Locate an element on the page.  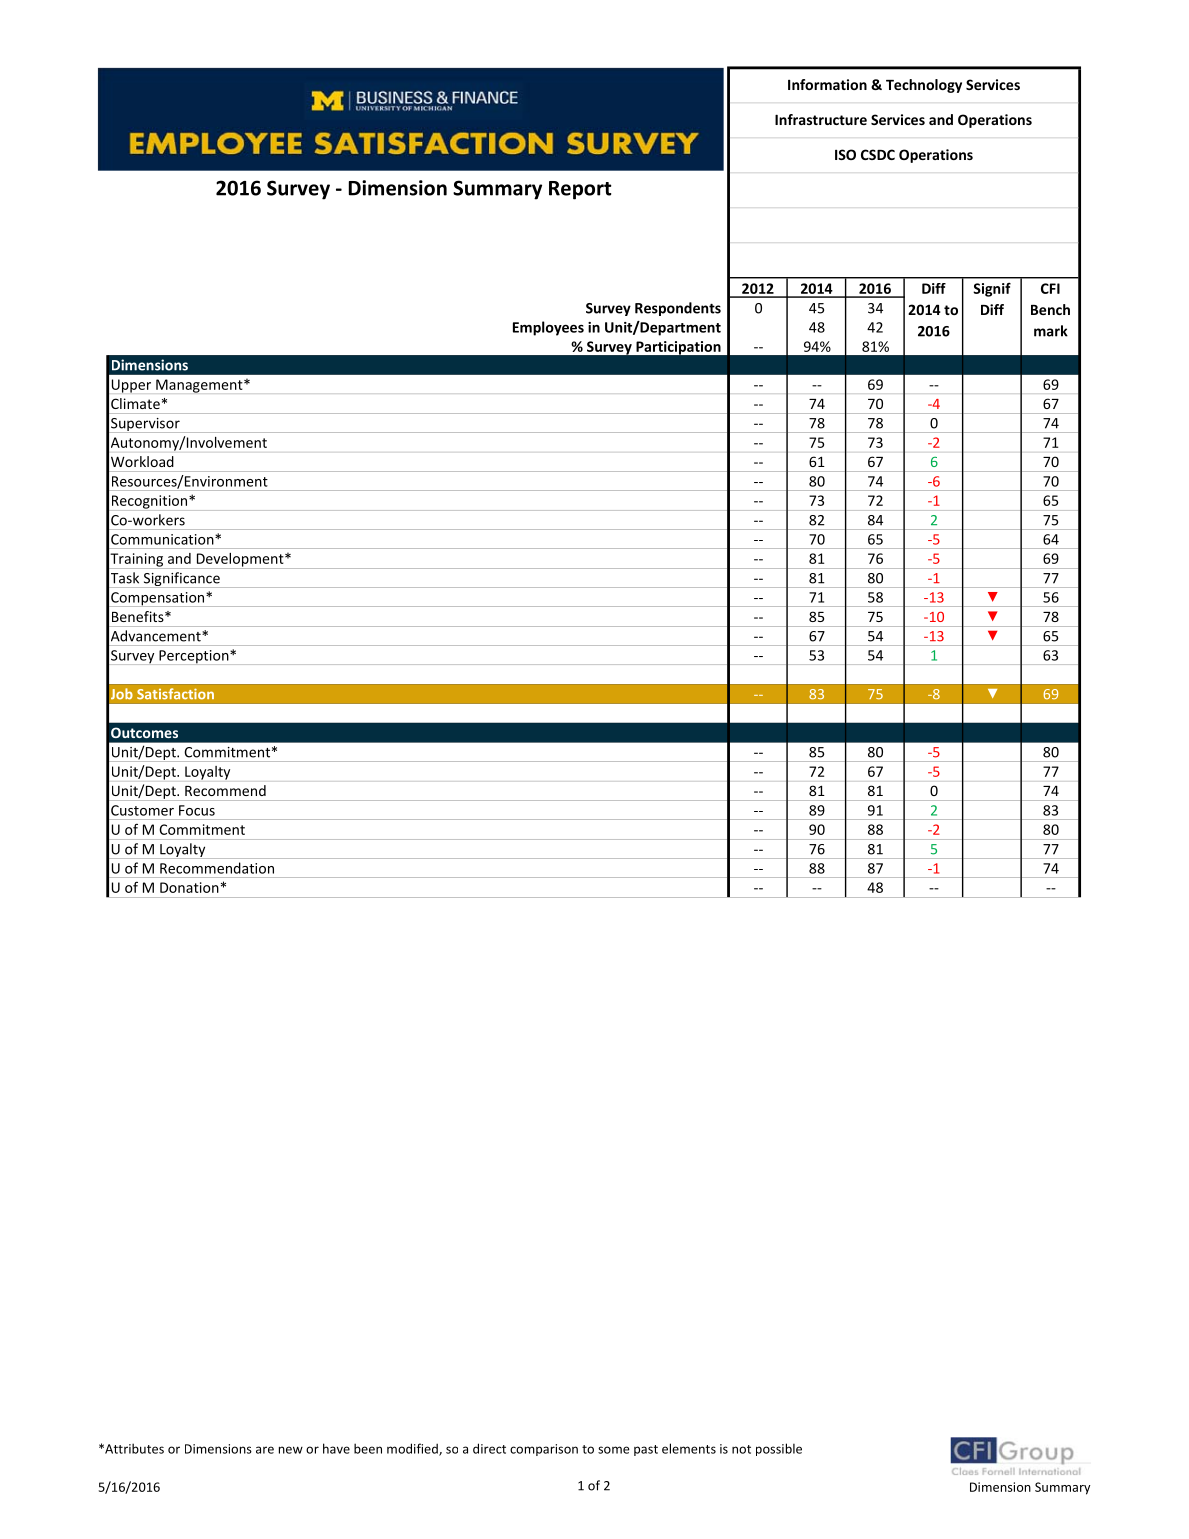
Technology is located at coordinates (924, 86).
